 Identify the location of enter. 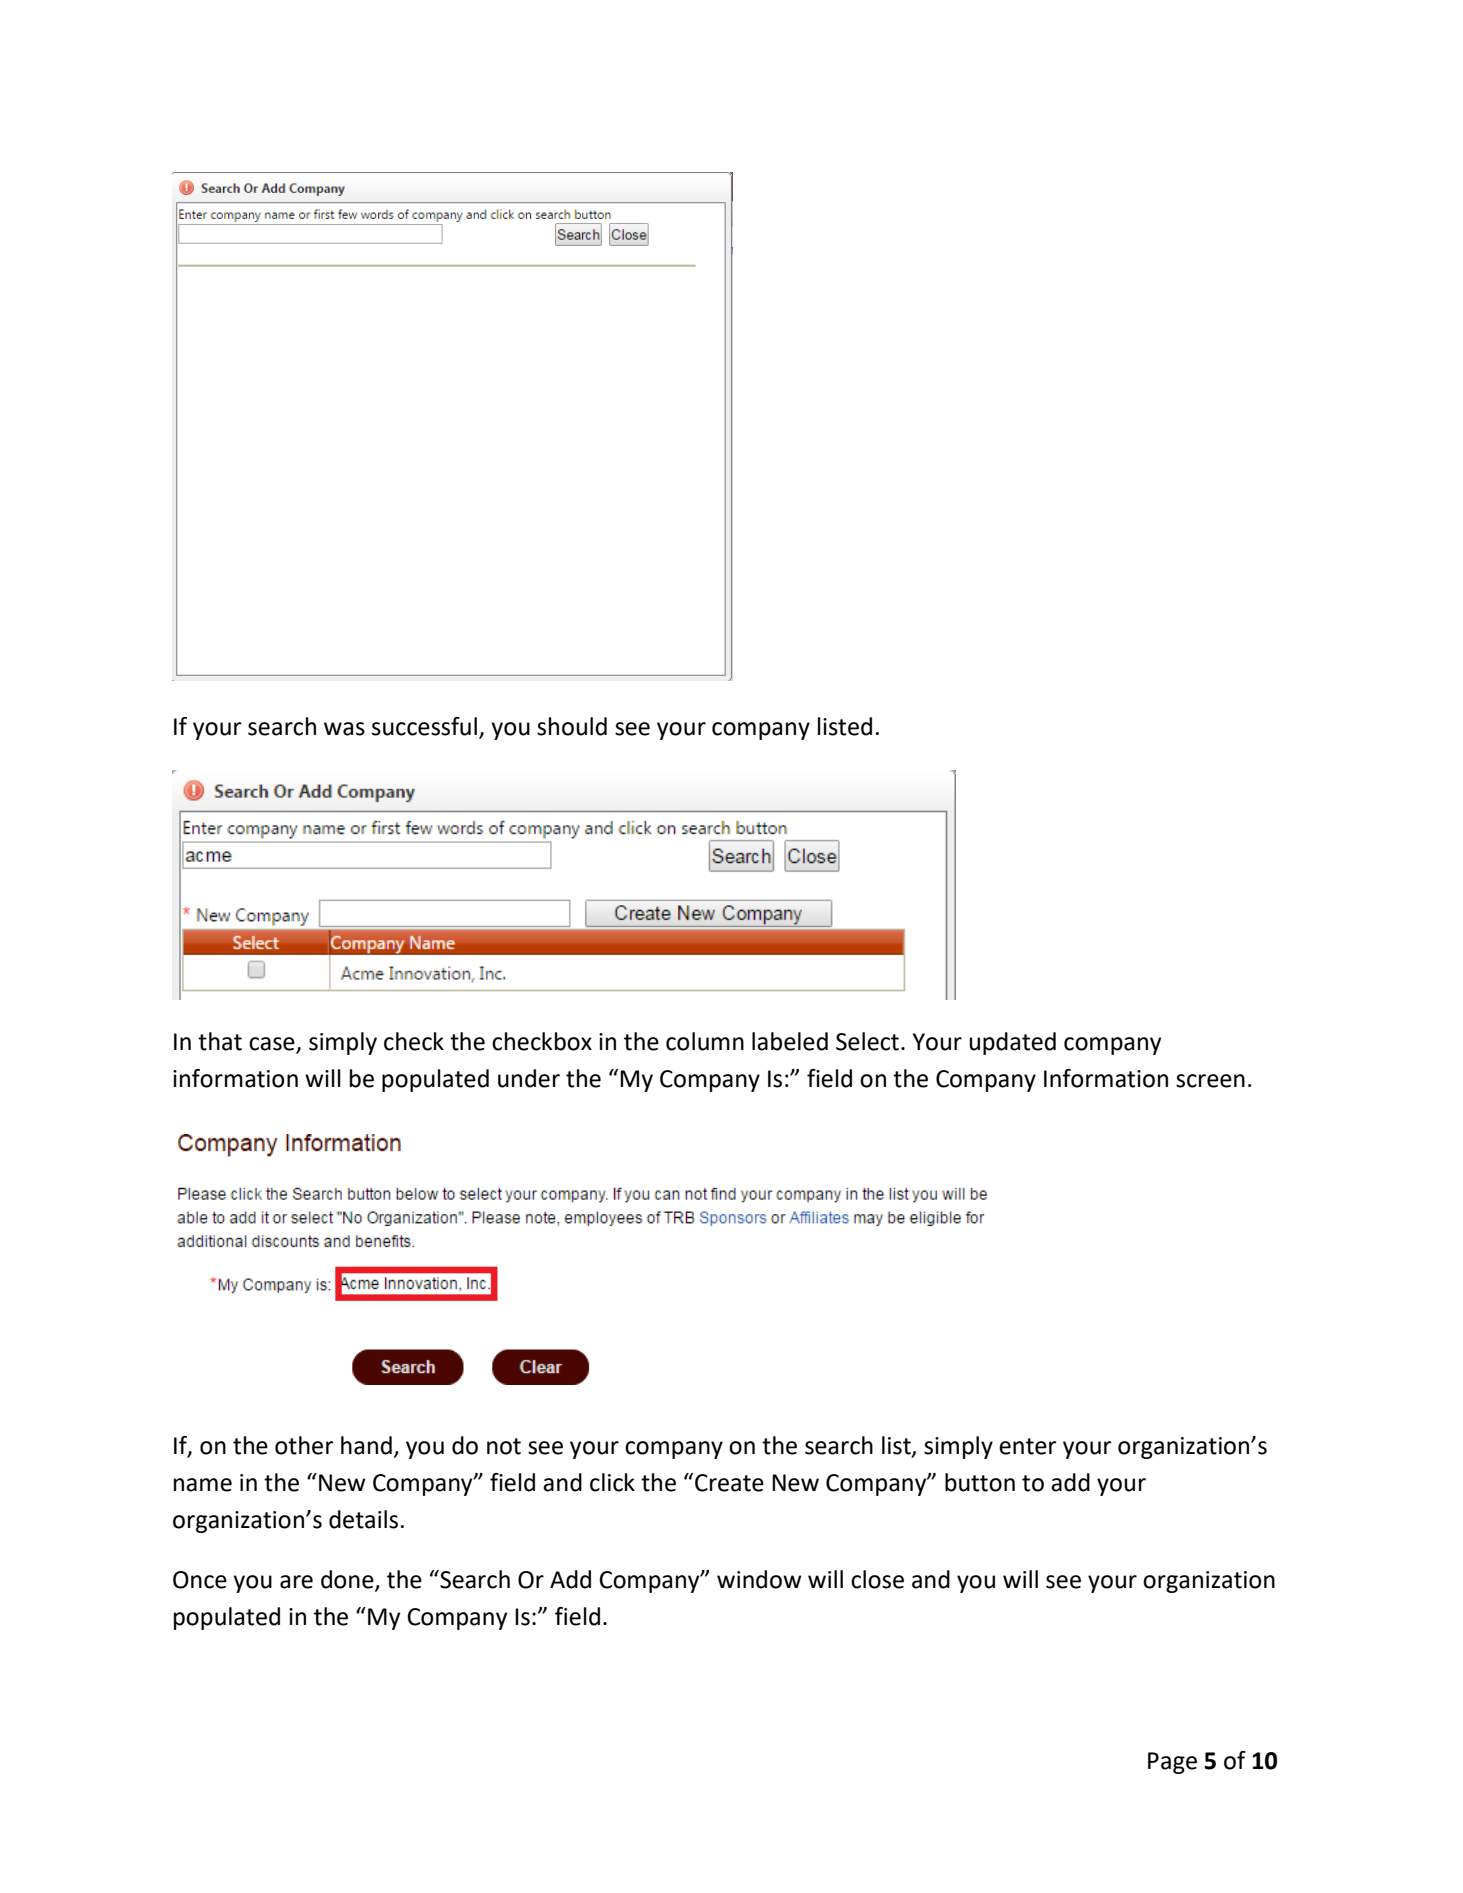
(1028, 1446).
